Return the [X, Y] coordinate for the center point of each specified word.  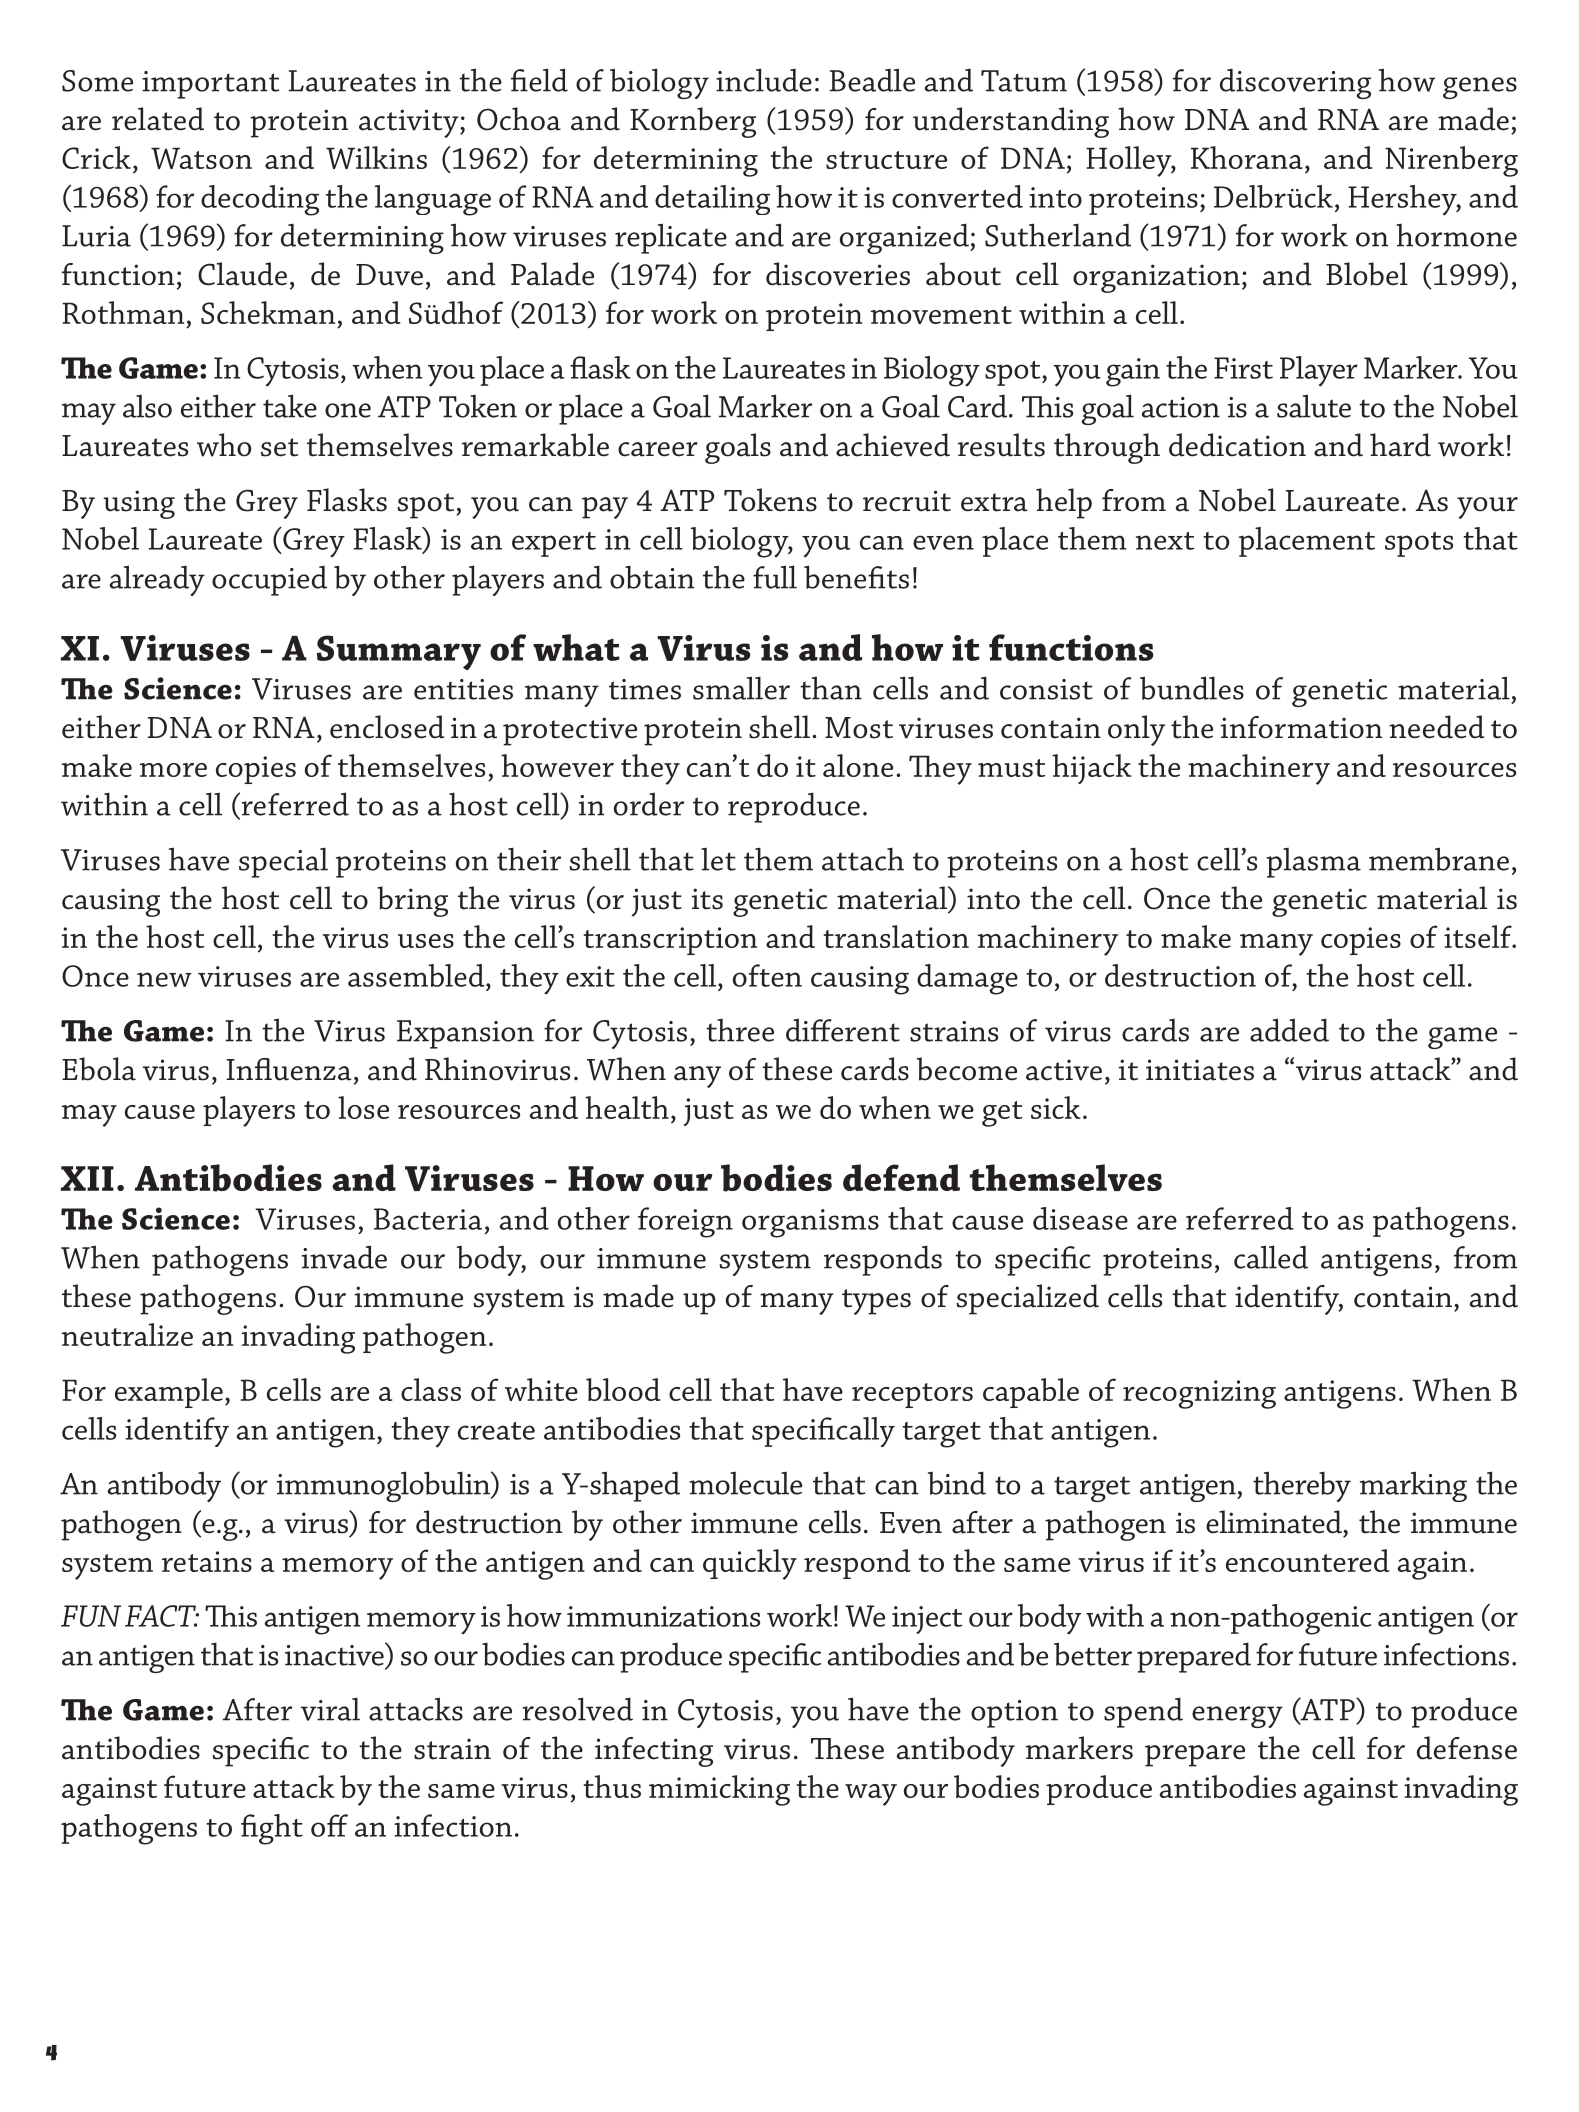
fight [272, 1829]
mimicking [719, 1790]
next [1165, 541]
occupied [269, 581]
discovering [1295, 84]
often [767, 975]
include [764, 80]
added [1289, 1030]
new [164, 979]
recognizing [1199, 1394]
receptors [912, 1395]
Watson [201, 158]
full [775, 577]
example [169, 1393]
